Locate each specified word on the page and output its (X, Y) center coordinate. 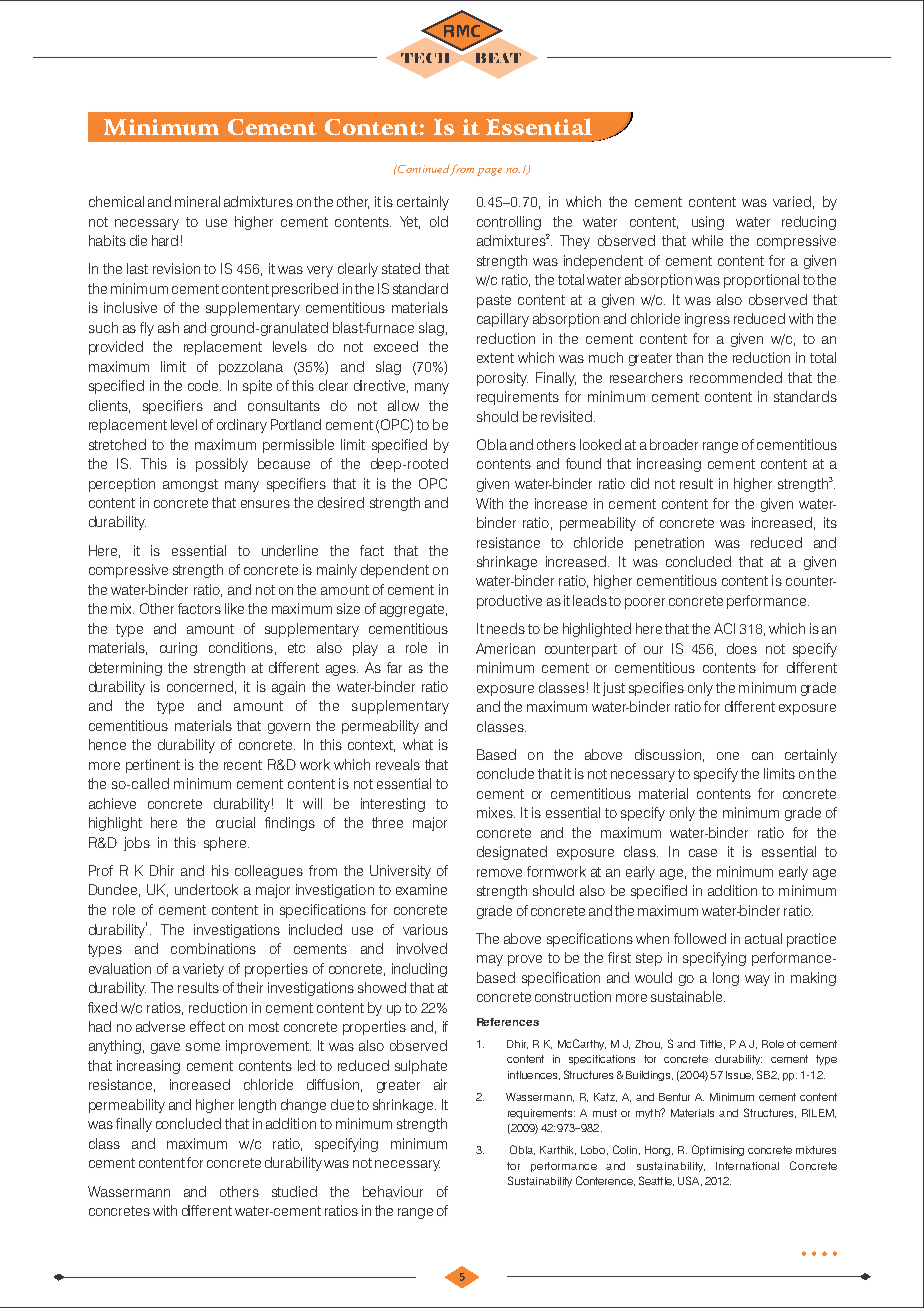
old (439, 221)
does (742, 648)
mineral (197, 201)
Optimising (718, 1150)
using (708, 223)
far (394, 667)
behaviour (393, 1191)
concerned (200, 686)
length (257, 1106)
